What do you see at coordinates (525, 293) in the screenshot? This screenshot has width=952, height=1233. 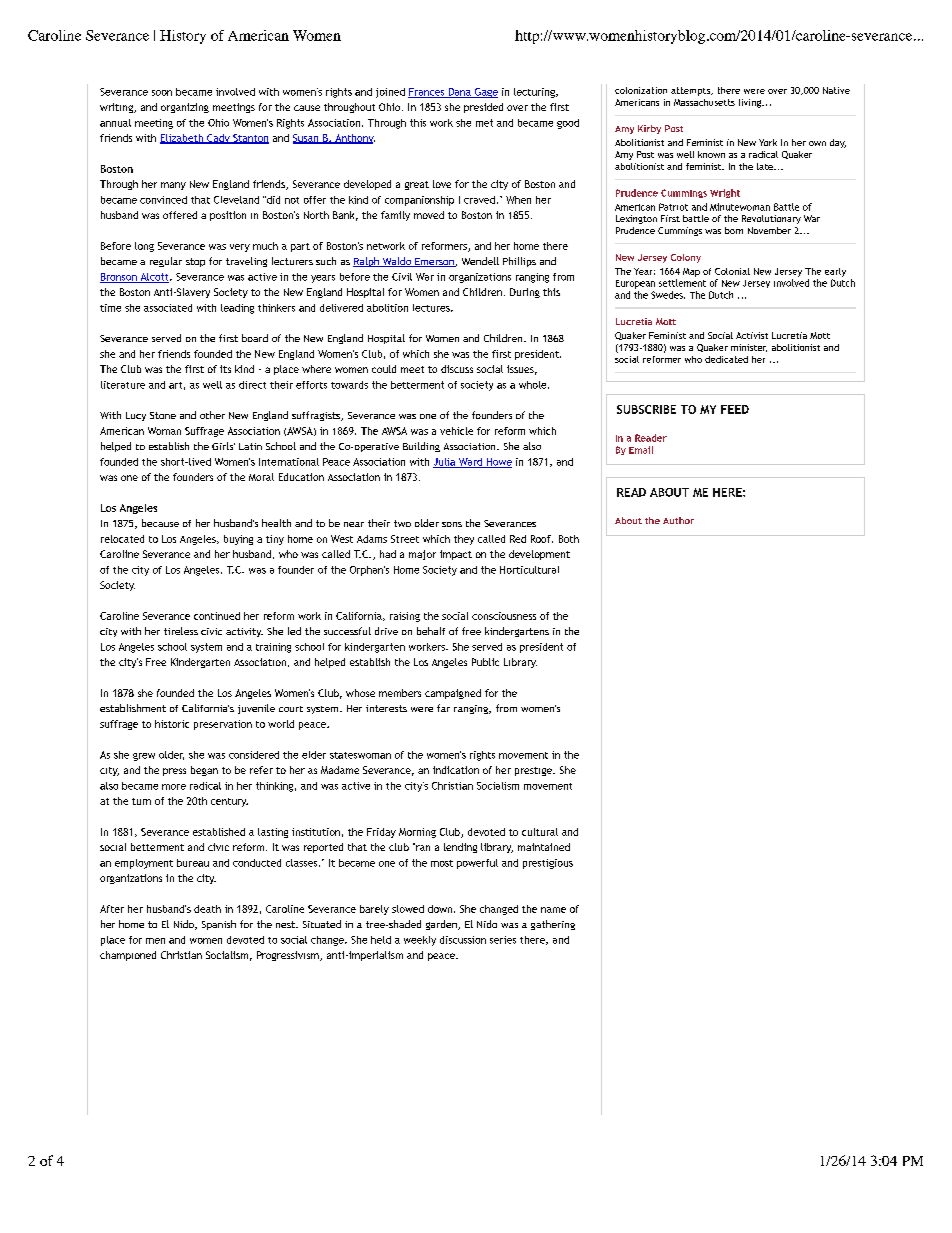 I see `During` at bounding box center [525, 293].
